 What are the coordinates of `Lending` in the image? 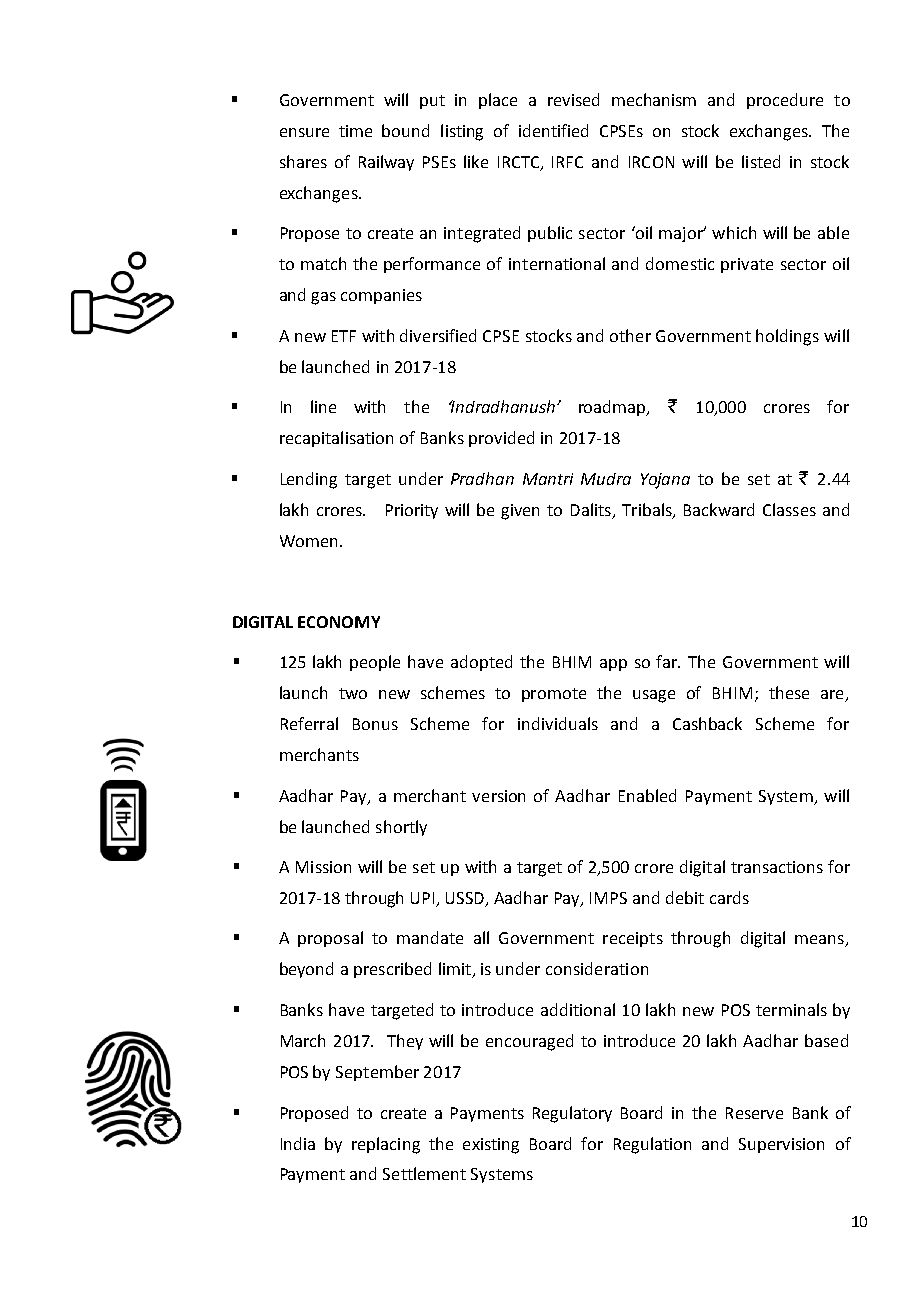 It's located at (309, 480).
